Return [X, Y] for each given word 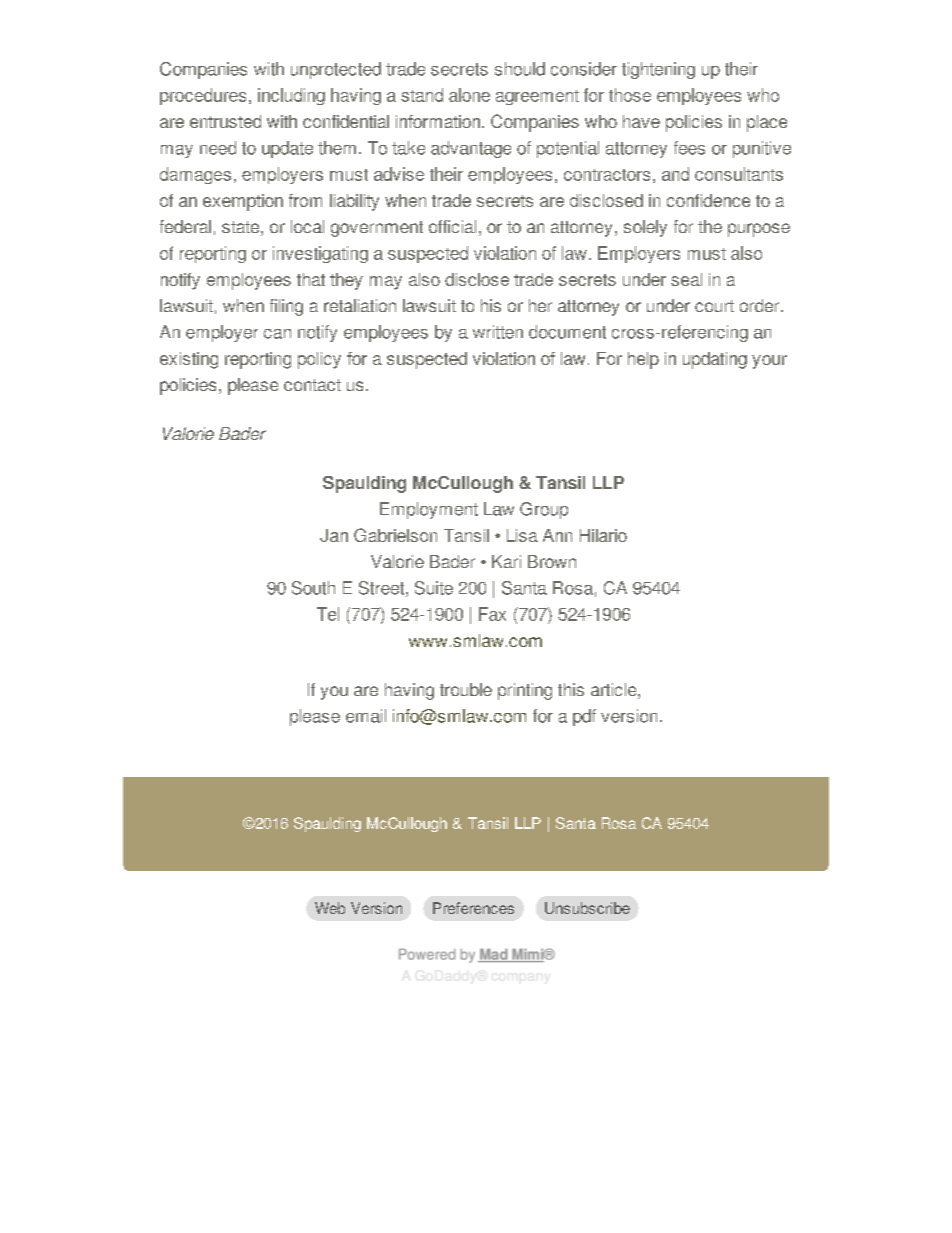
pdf [584, 717]
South [313, 588]
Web [330, 908]
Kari [506, 561]
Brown [552, 561]
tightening [658, 70]
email [366, 716]
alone [469, 95]
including [291, 96]
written [498, 332]
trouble [466, 689]
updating [715, 360]
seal [686, 279]
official [452, 226]
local [307, 226]
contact [312, 385]
